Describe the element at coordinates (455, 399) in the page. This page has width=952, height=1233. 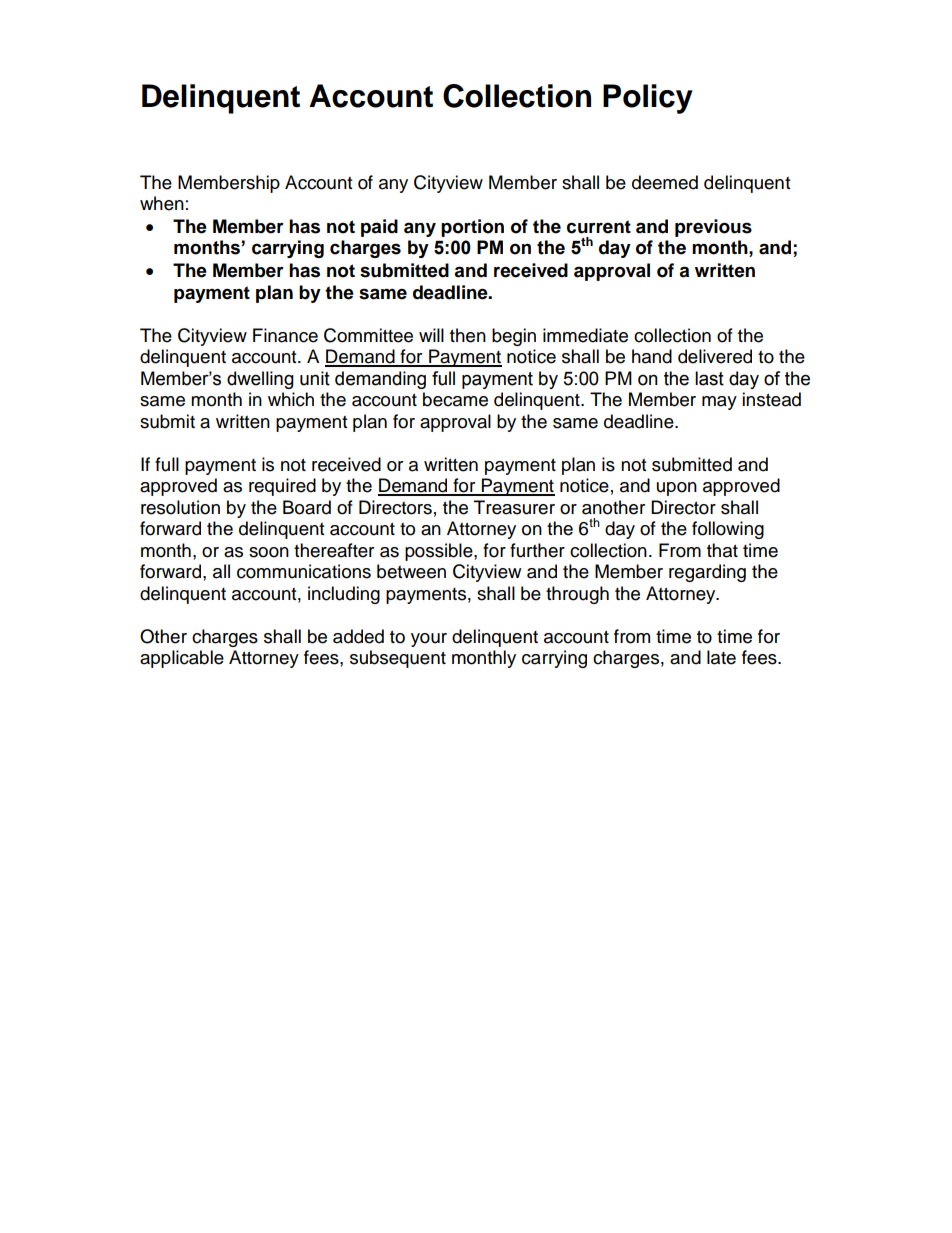
I see `became` at that location.
